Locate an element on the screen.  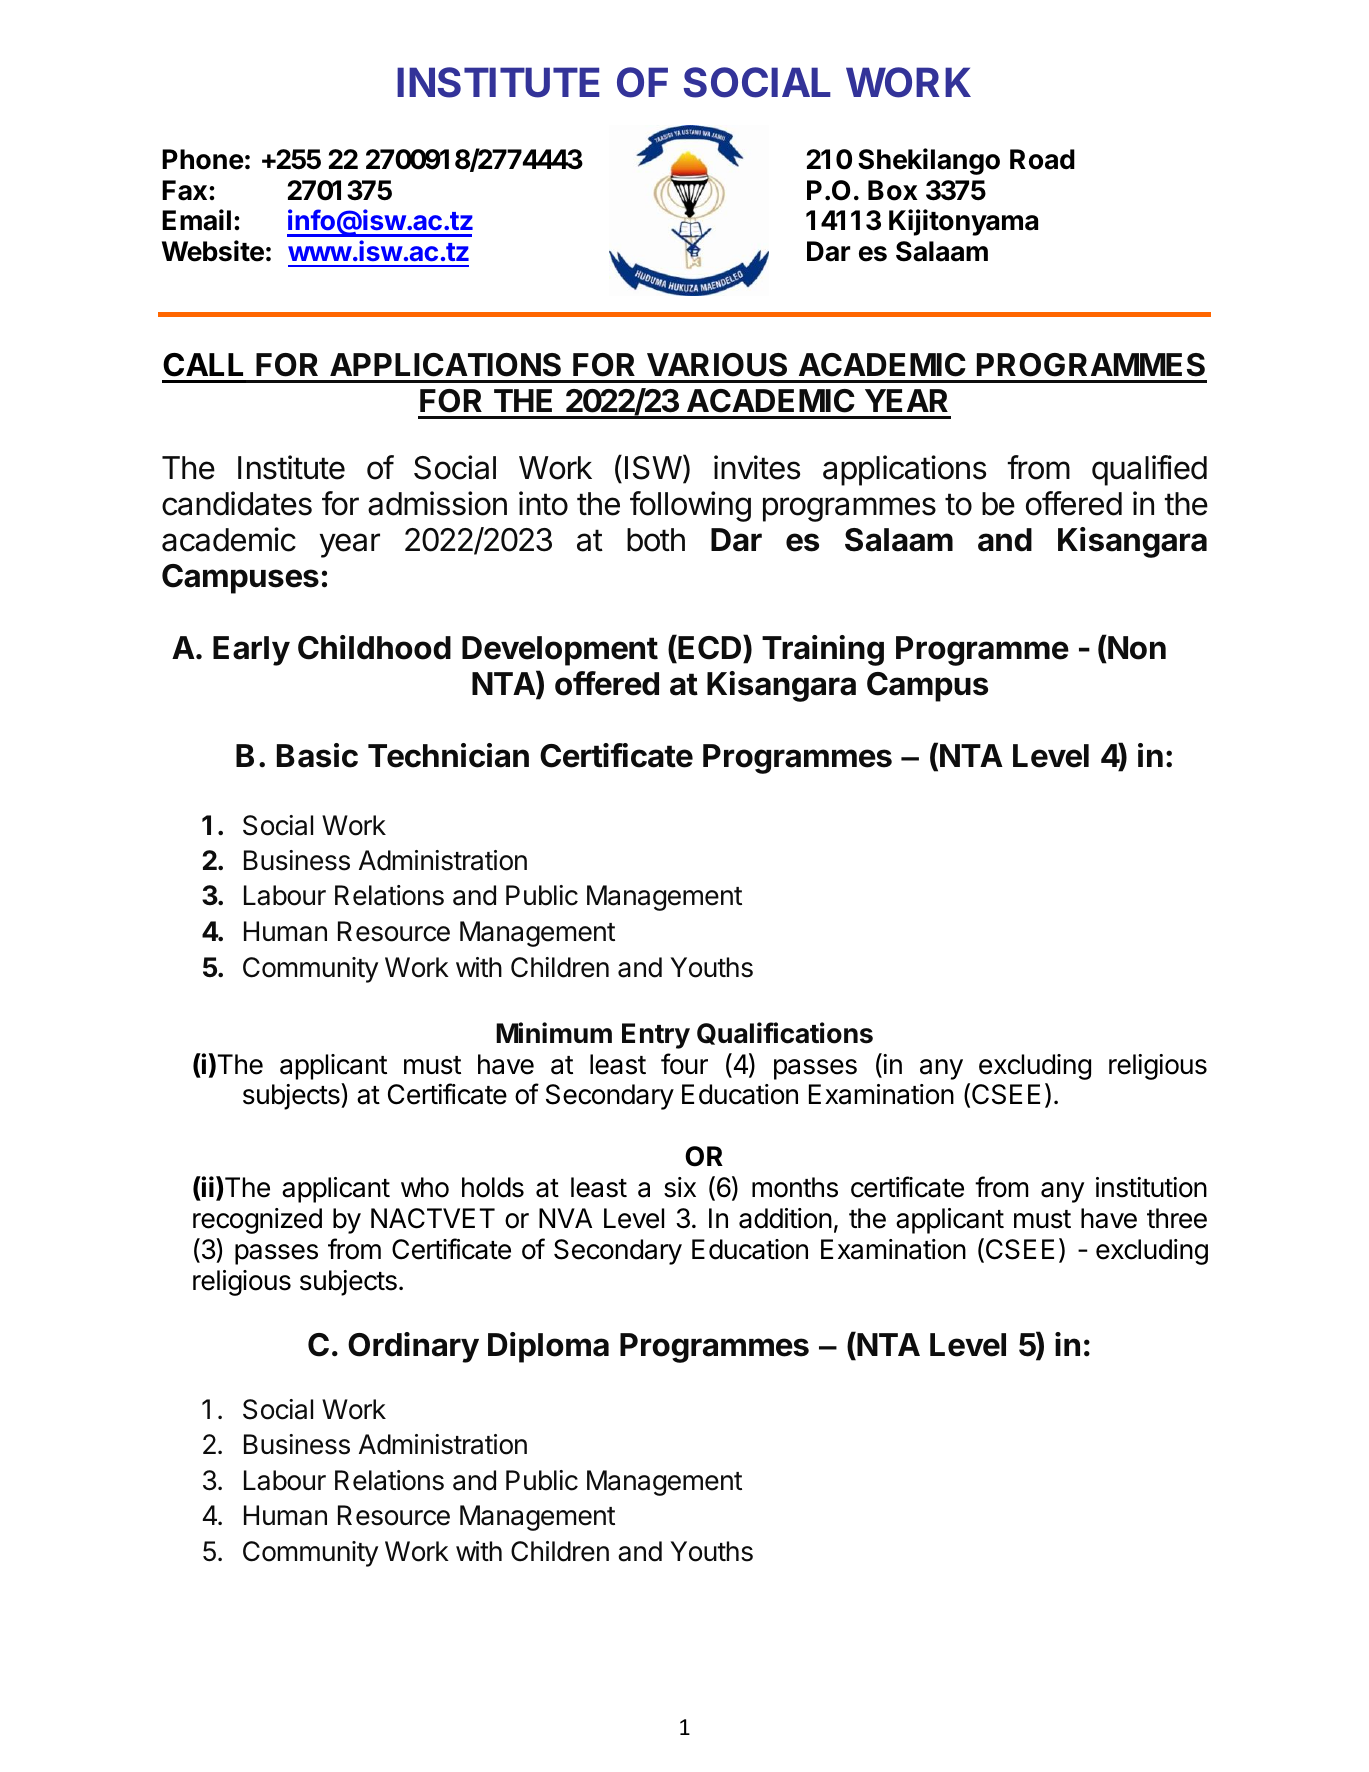
three is located at coordinates (1177, 1218).
